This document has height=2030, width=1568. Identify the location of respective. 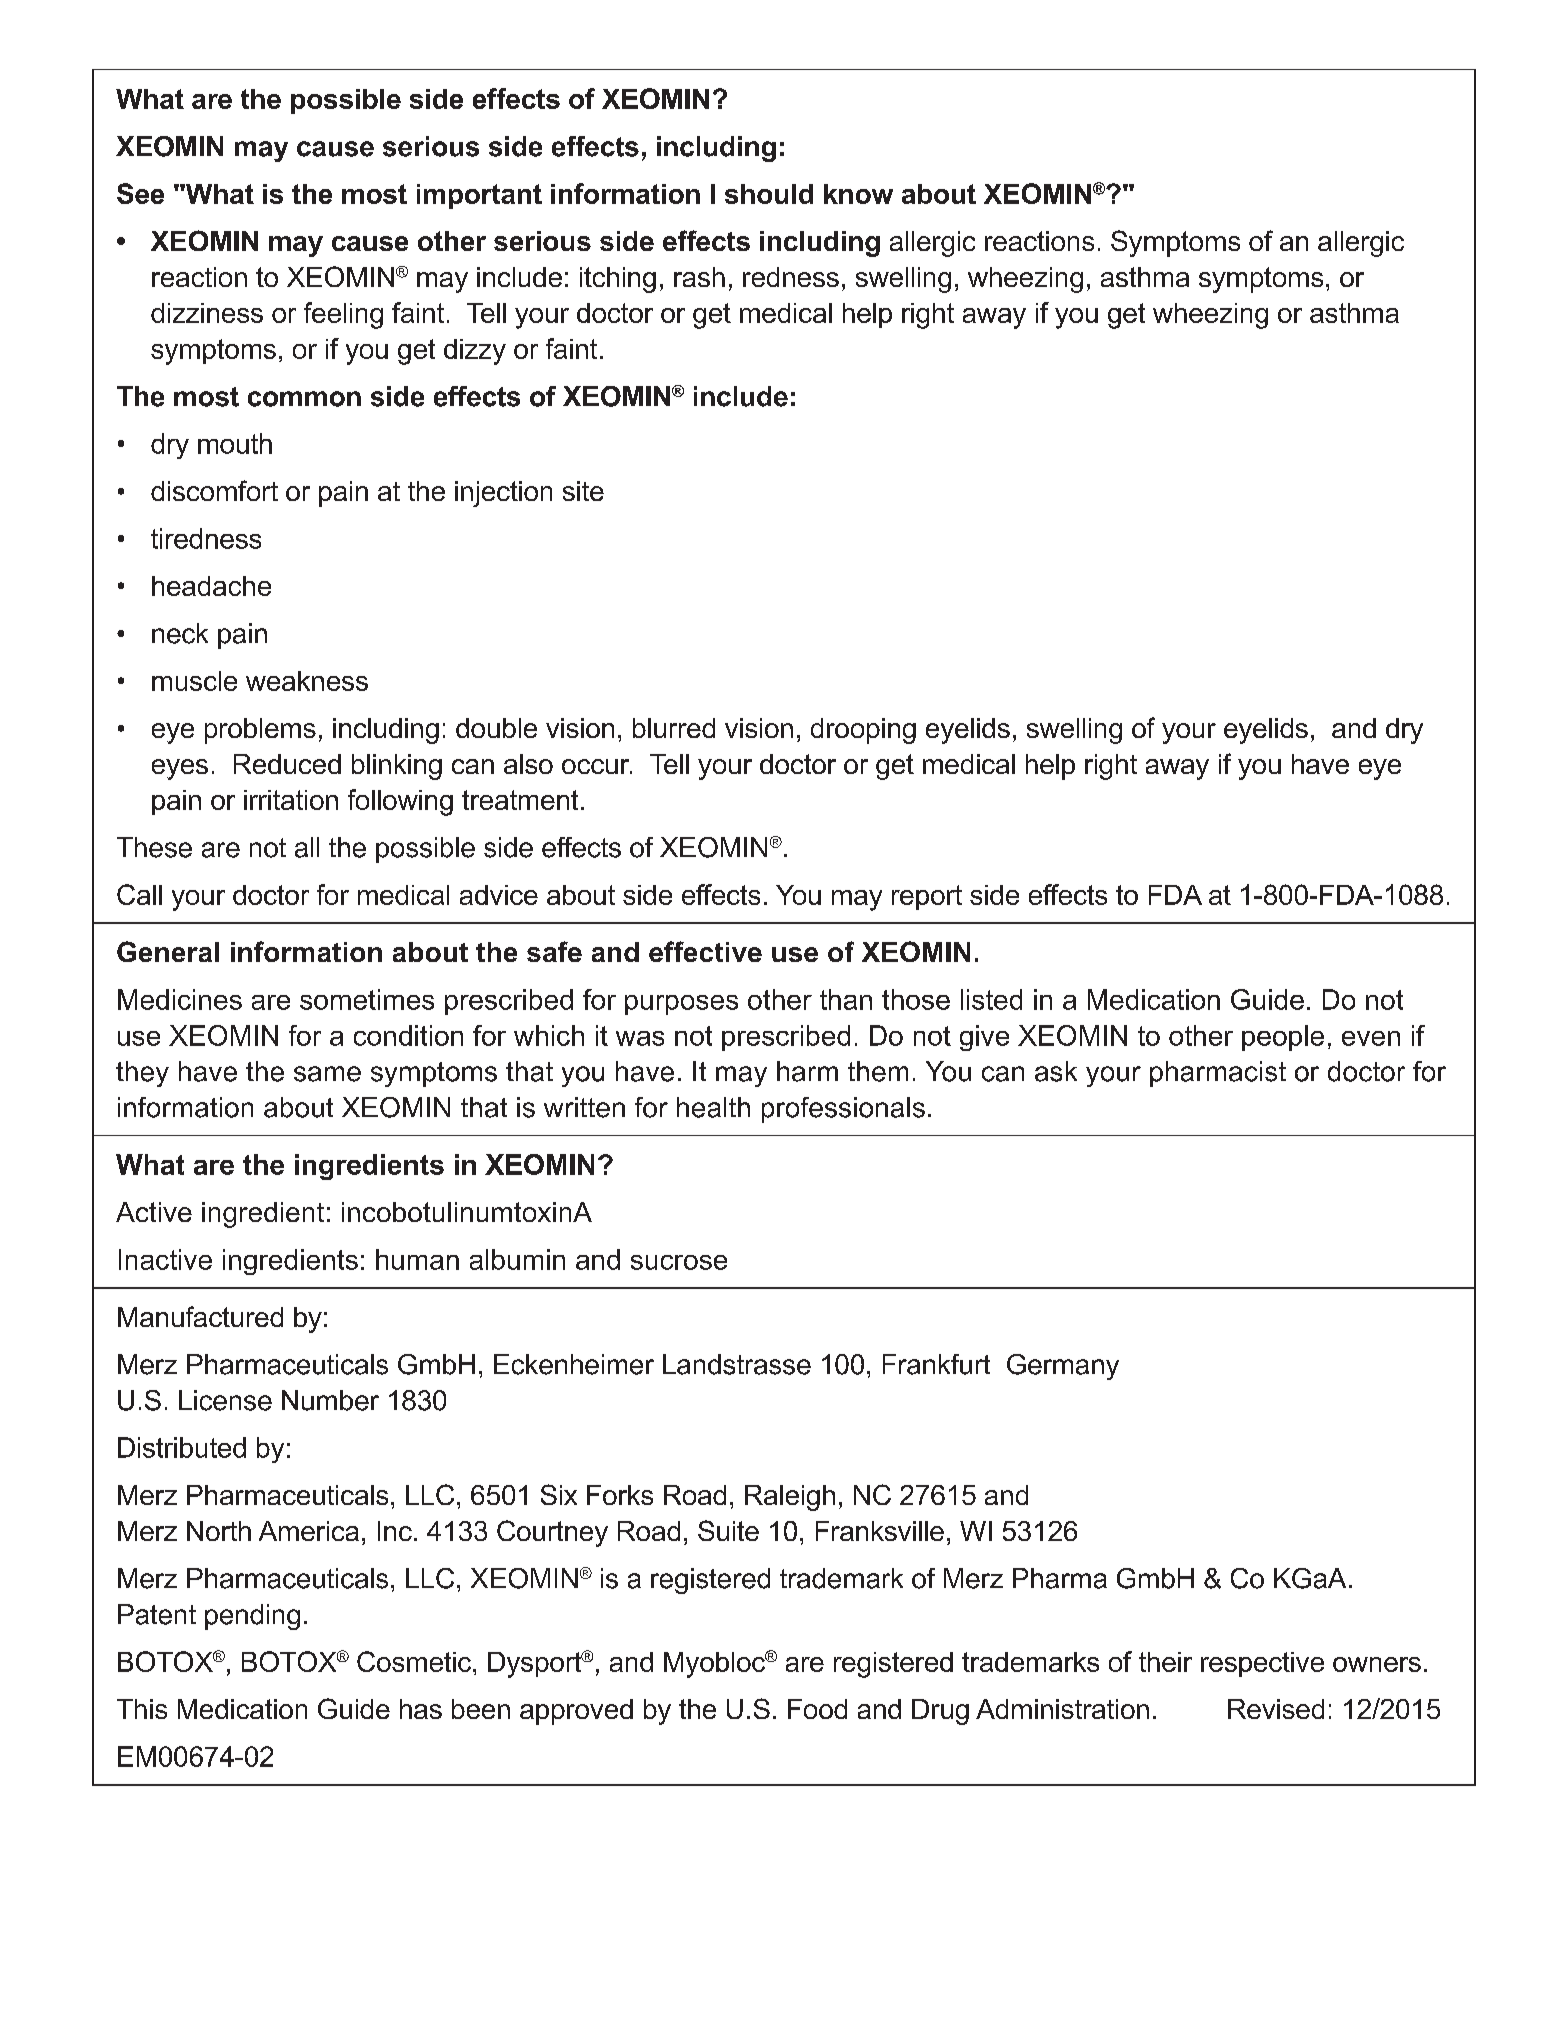
(1262, 1664).
